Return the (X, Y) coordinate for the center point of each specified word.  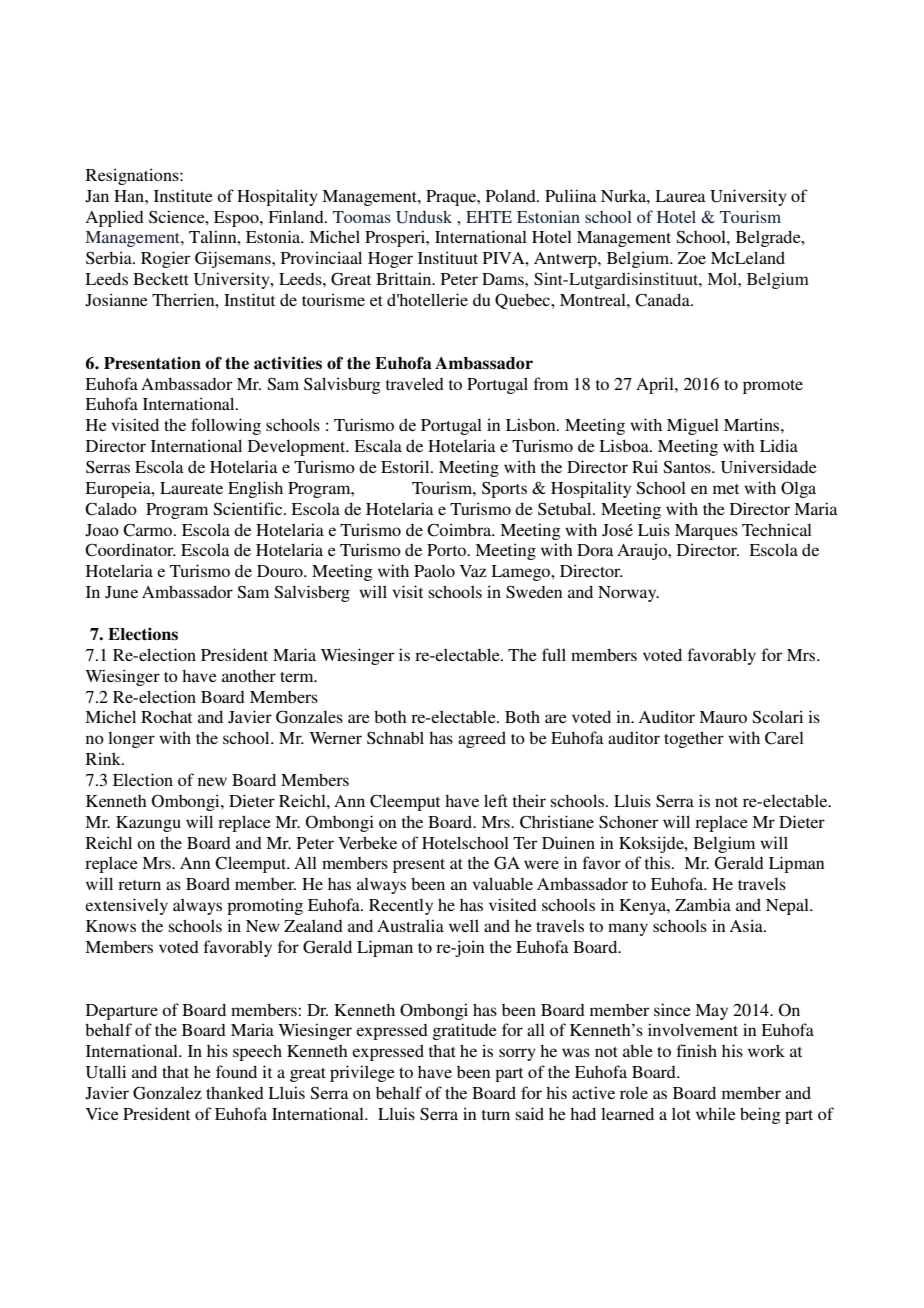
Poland (512, 195)
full (554, 654)
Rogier (165, 259)
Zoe (692, 258)
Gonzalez (167, 1093)
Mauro (723, 717)
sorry (517, 1054)
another (249, 676)
